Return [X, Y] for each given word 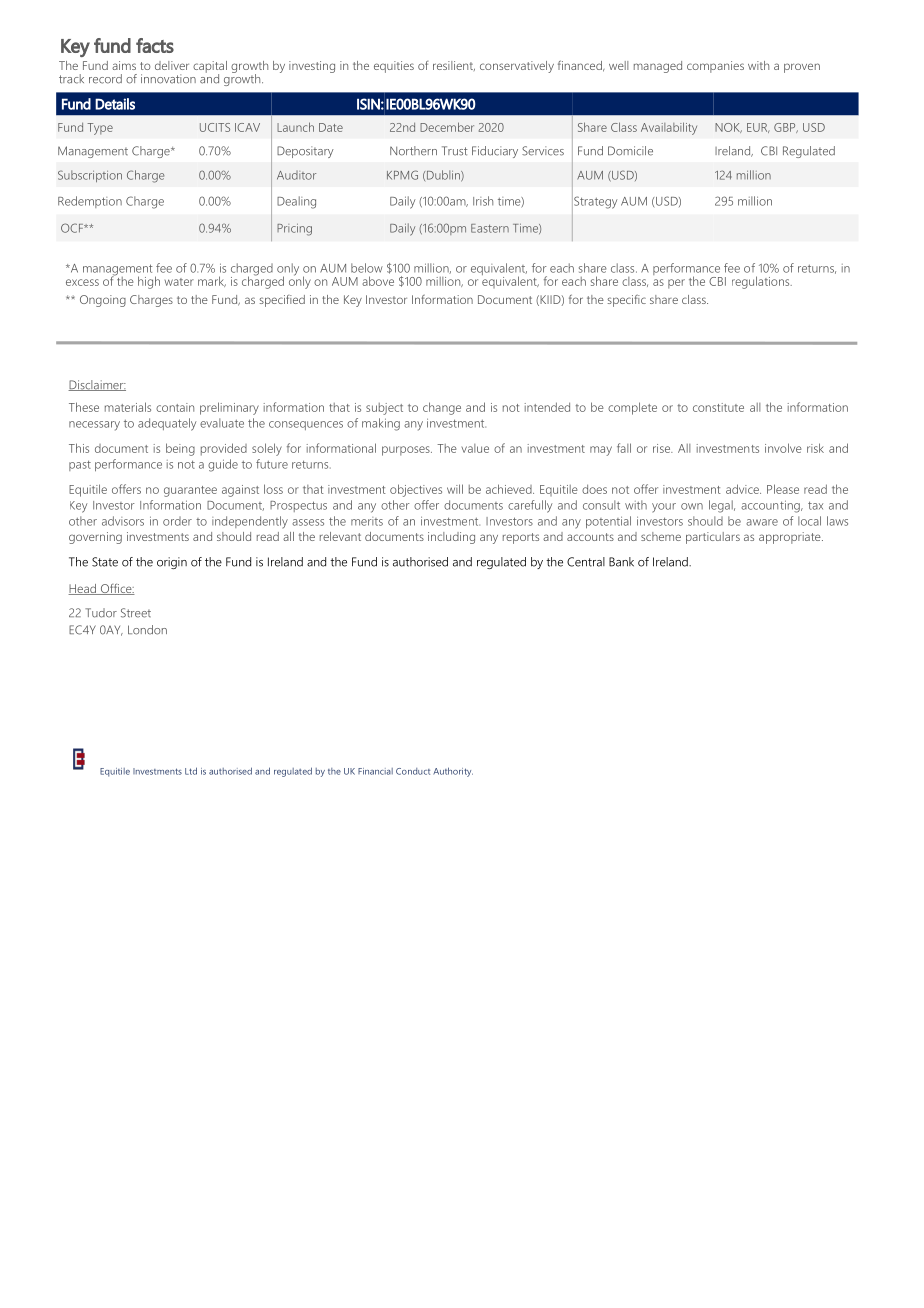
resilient [454, 66]
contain [175, 407]
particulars [713, 538]
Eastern [490, 228]
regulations [762, 282]
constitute [718, 407]
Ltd [191, 771]
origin [172, 563]
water [179, 282]
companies [715, 67]
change [442, 408]
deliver [172, 65]
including [451, 538]
